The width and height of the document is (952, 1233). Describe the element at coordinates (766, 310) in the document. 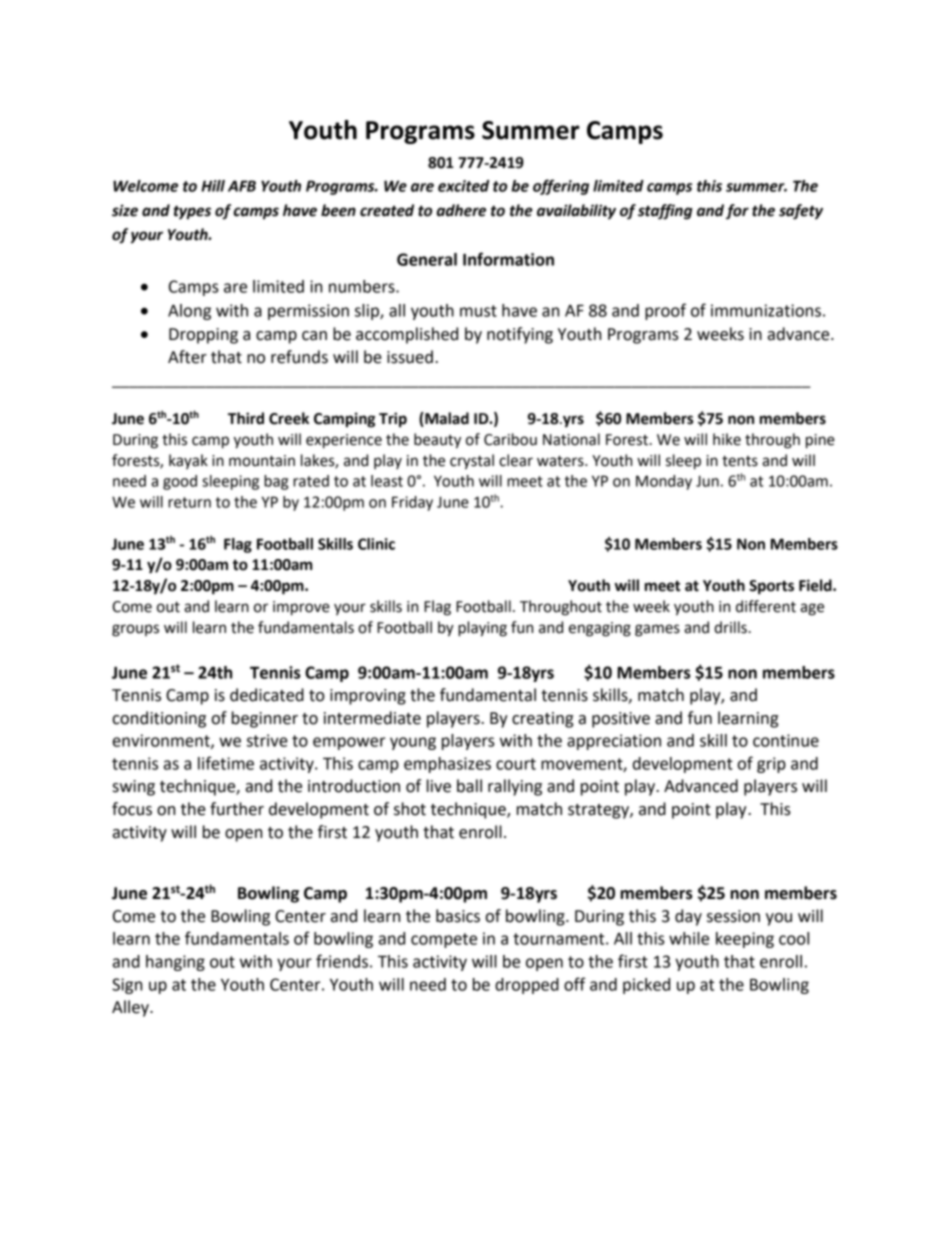

I see `immunizations` at that location.
